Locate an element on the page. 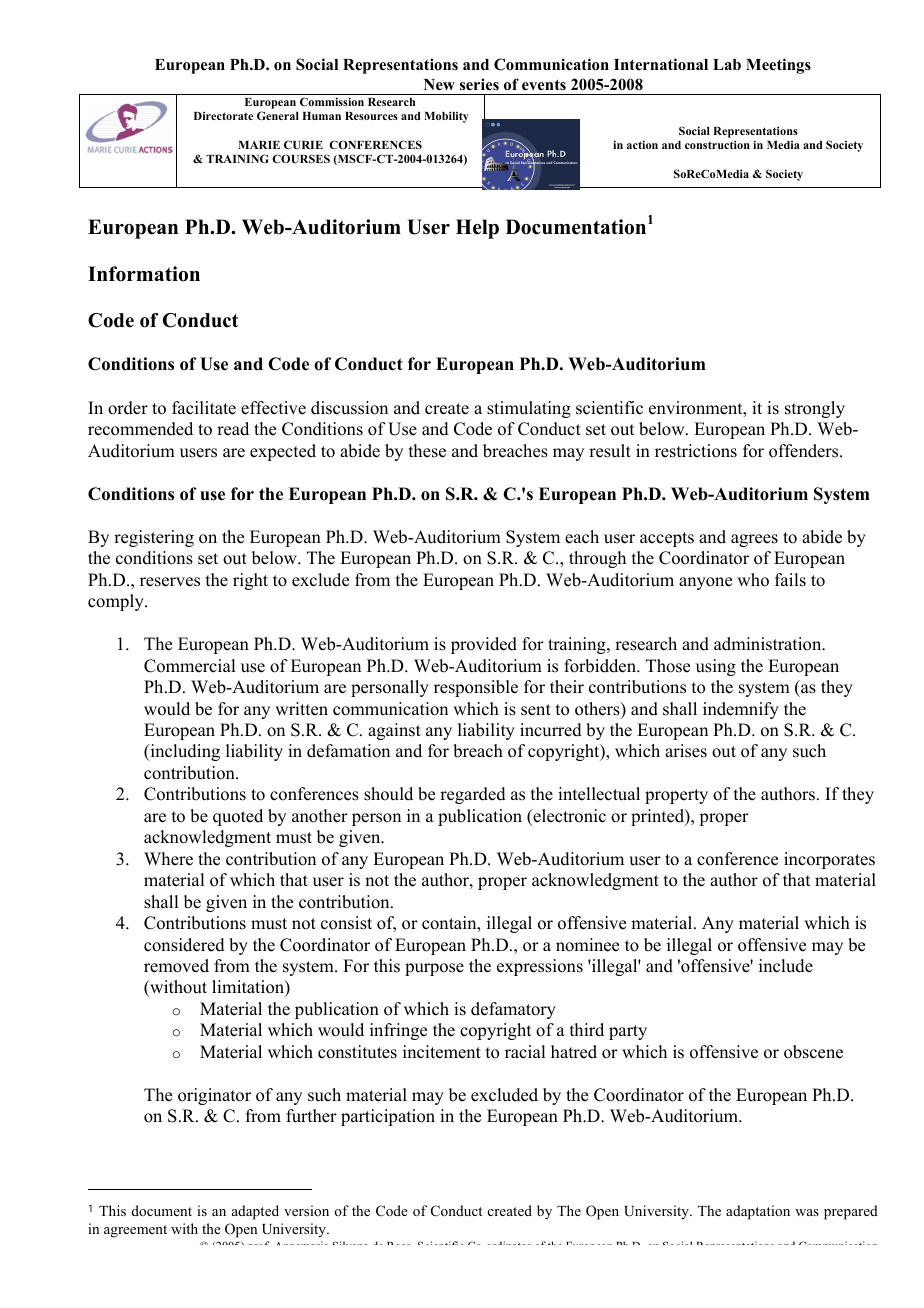 This document has height=1308, width=924. include is located at coordinates (786, 966).
